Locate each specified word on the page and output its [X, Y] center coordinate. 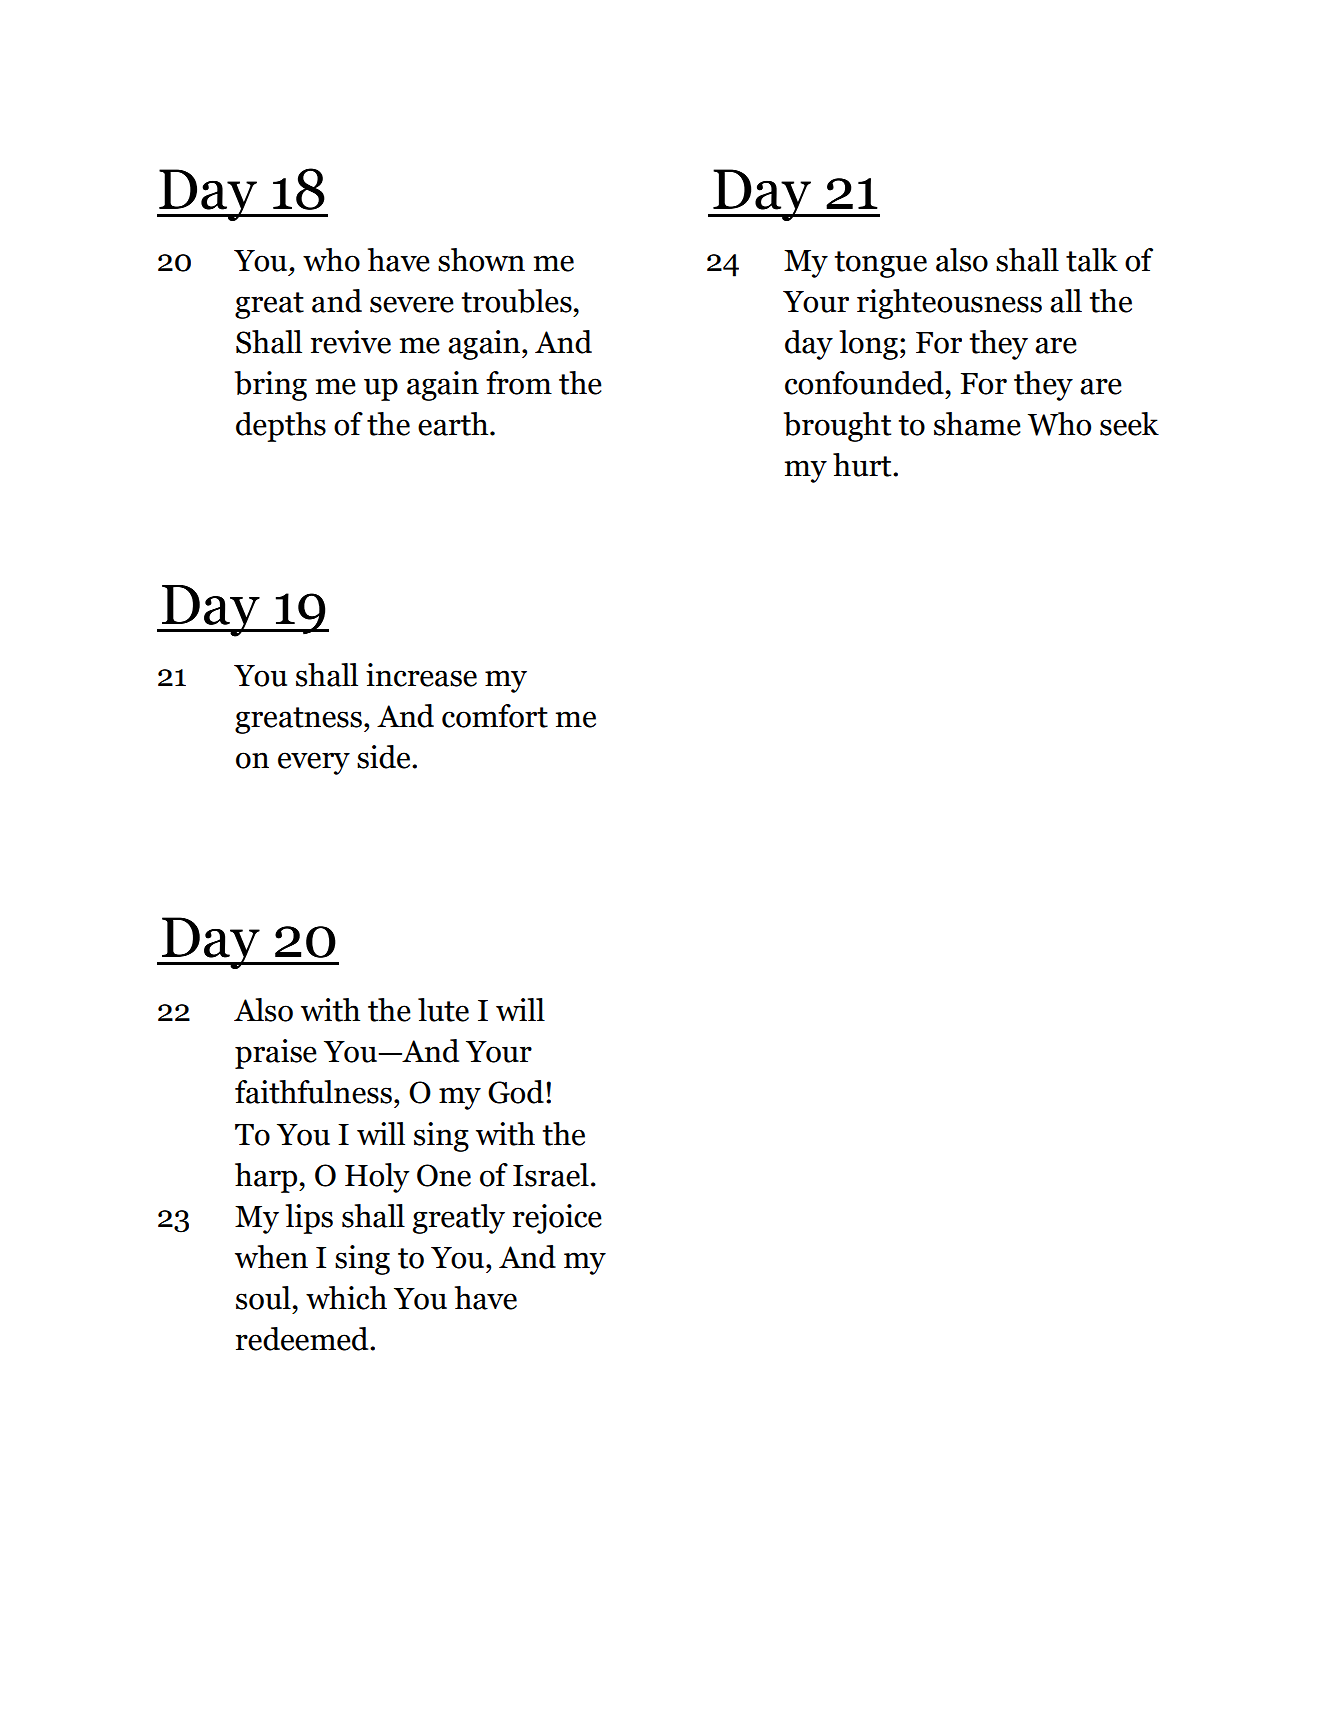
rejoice [557, 1219]
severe [412, 304]
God [516, 1092]
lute [443, 1010]
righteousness [949, 304]
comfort [495, 716]
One [444, 1175]
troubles [516, 301]
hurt [863, 465]
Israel [551, 1175]
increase [421, 675]
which [346, 1298]
